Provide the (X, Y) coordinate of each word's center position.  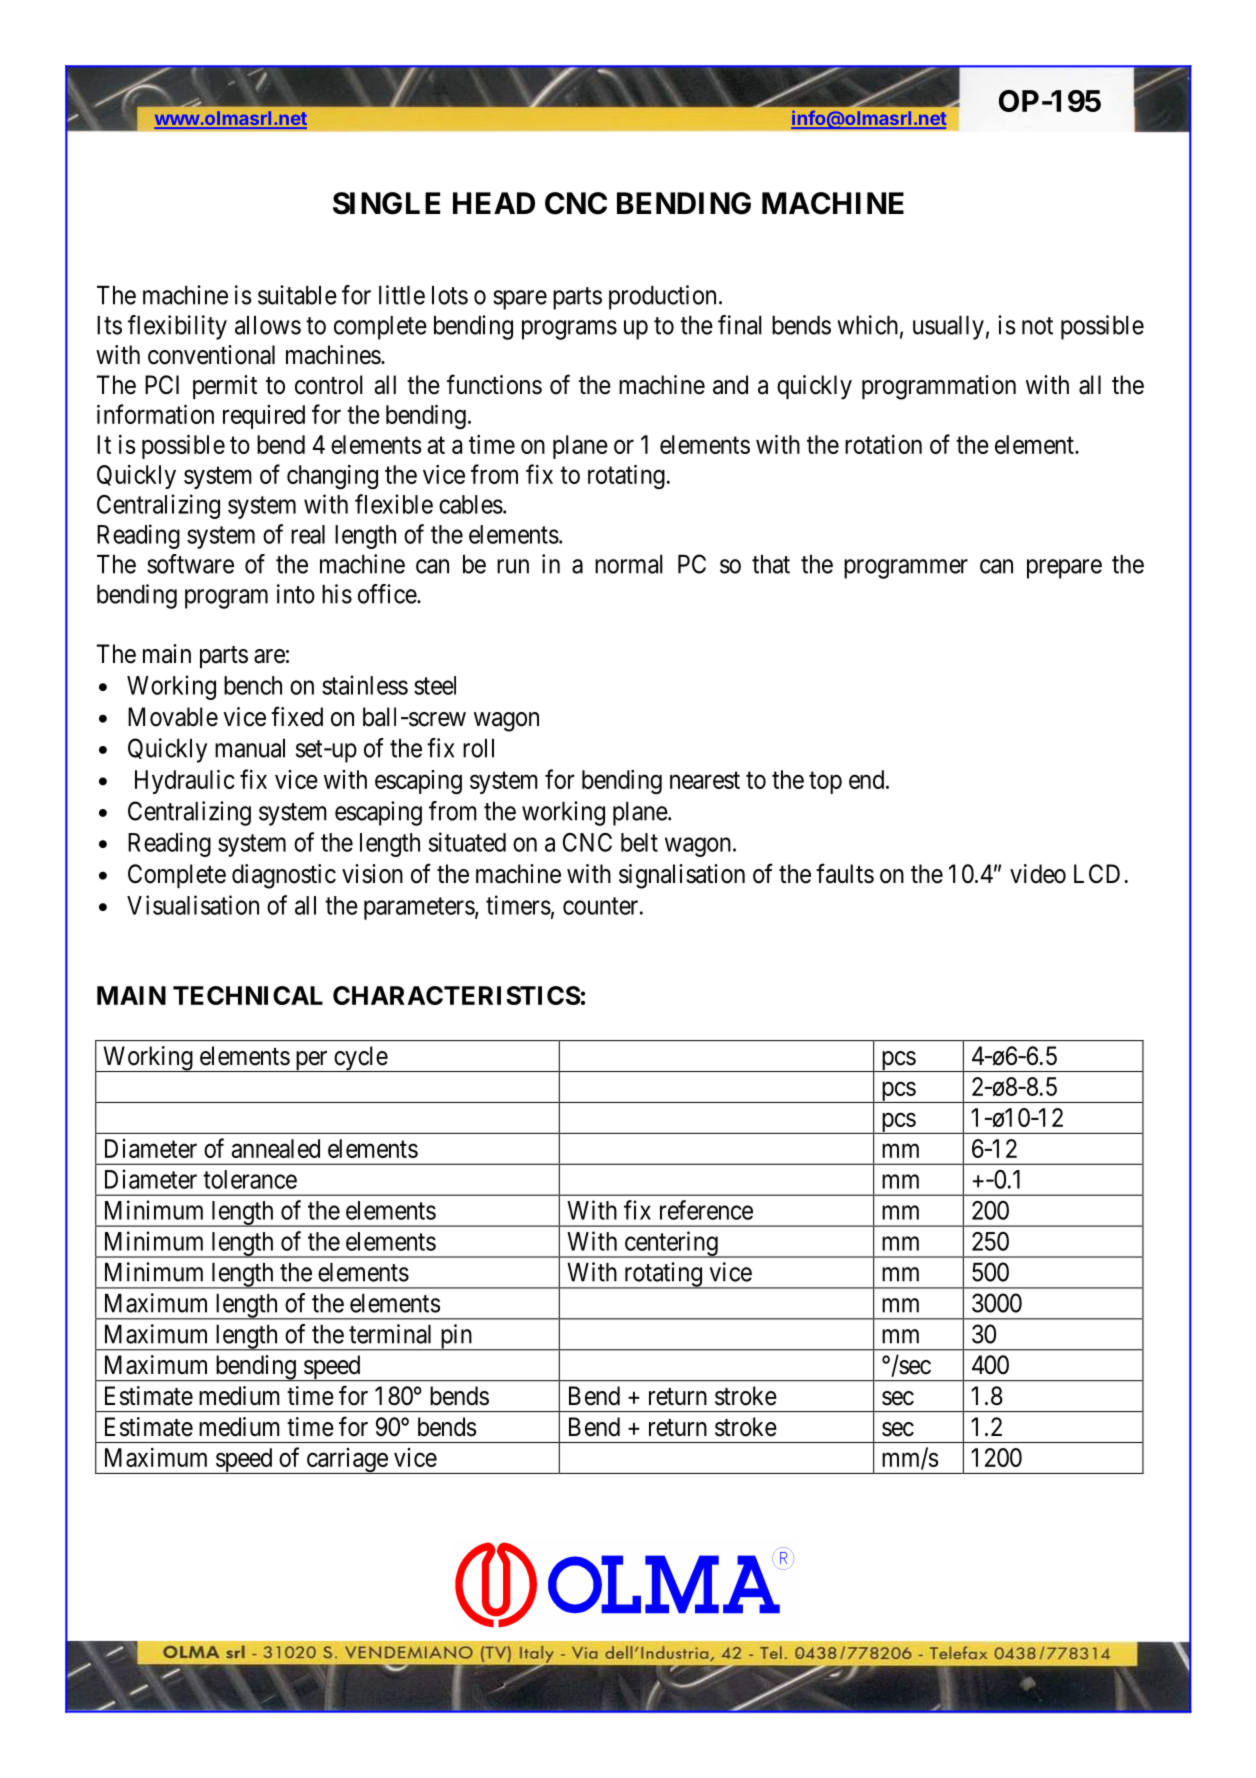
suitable (297, 295)
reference (706, 1210)
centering (671, 1244)
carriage (346, 1461)
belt (639, 842)
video (1038, 874)
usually (948, 328)
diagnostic (284, 876)
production (662, 297)
